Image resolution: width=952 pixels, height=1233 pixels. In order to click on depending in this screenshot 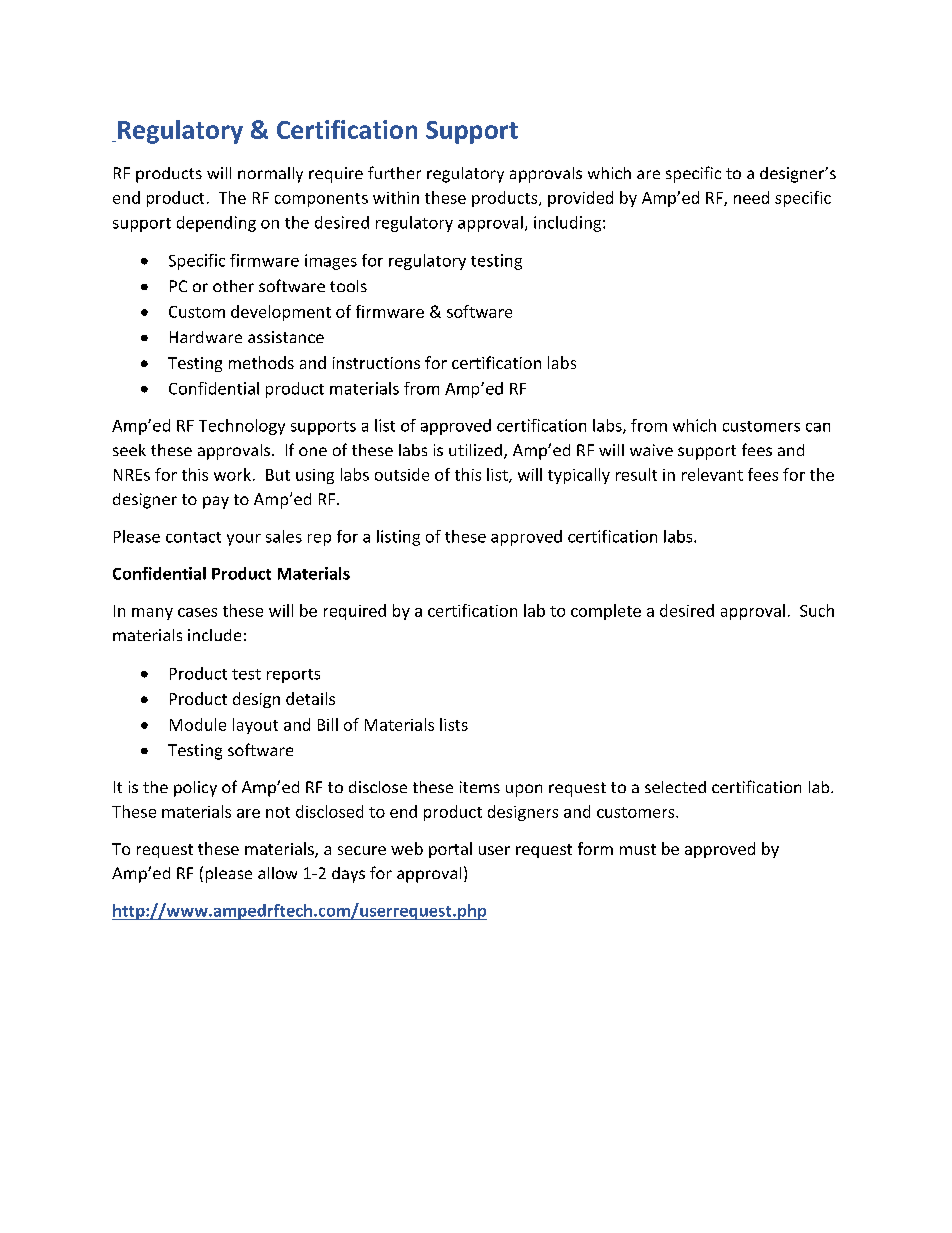, I will do `click(216, 224)`.
